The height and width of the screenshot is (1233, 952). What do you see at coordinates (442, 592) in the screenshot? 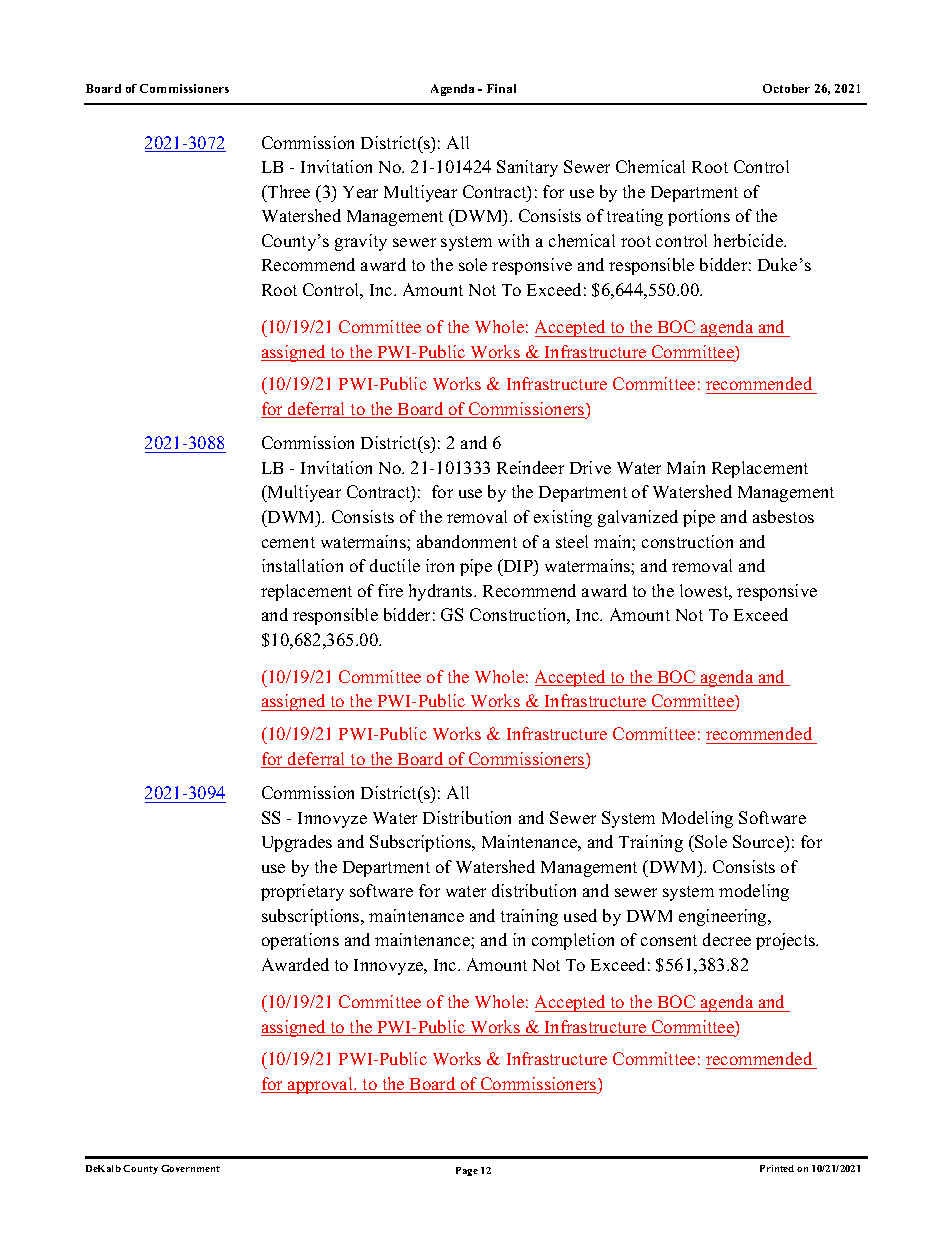
I see `hydrants` at bounding box center [442, 592].
